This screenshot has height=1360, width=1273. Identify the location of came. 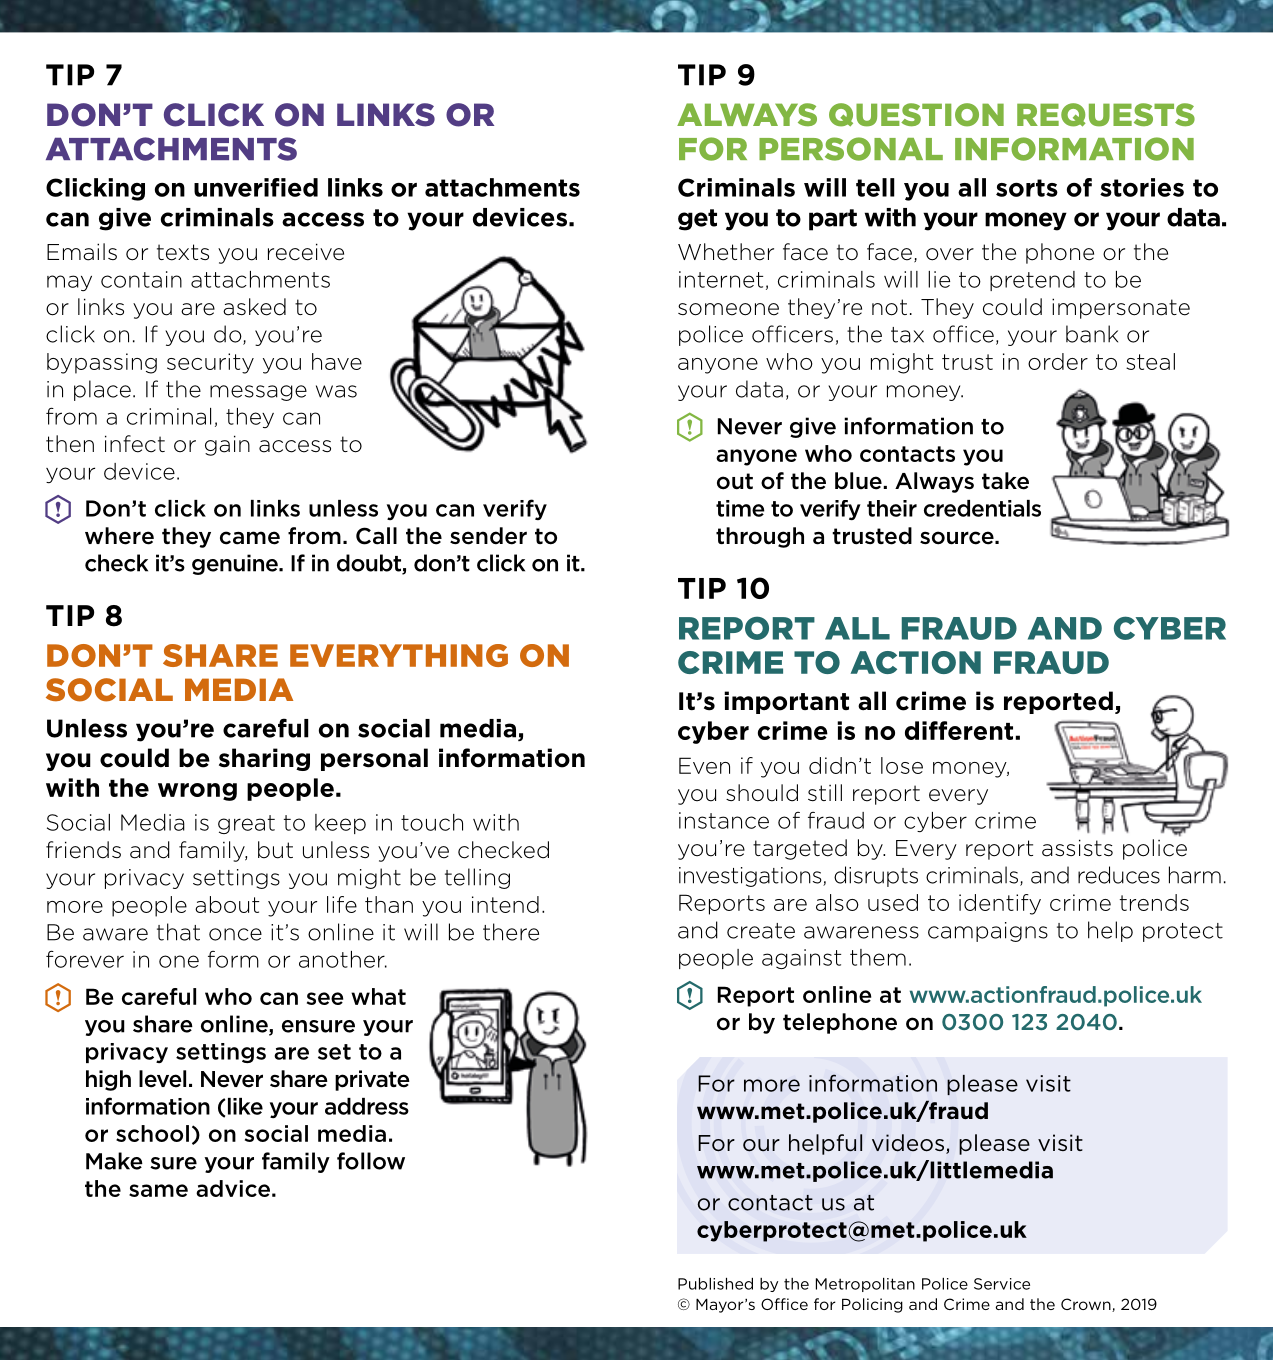
(250, 538).
